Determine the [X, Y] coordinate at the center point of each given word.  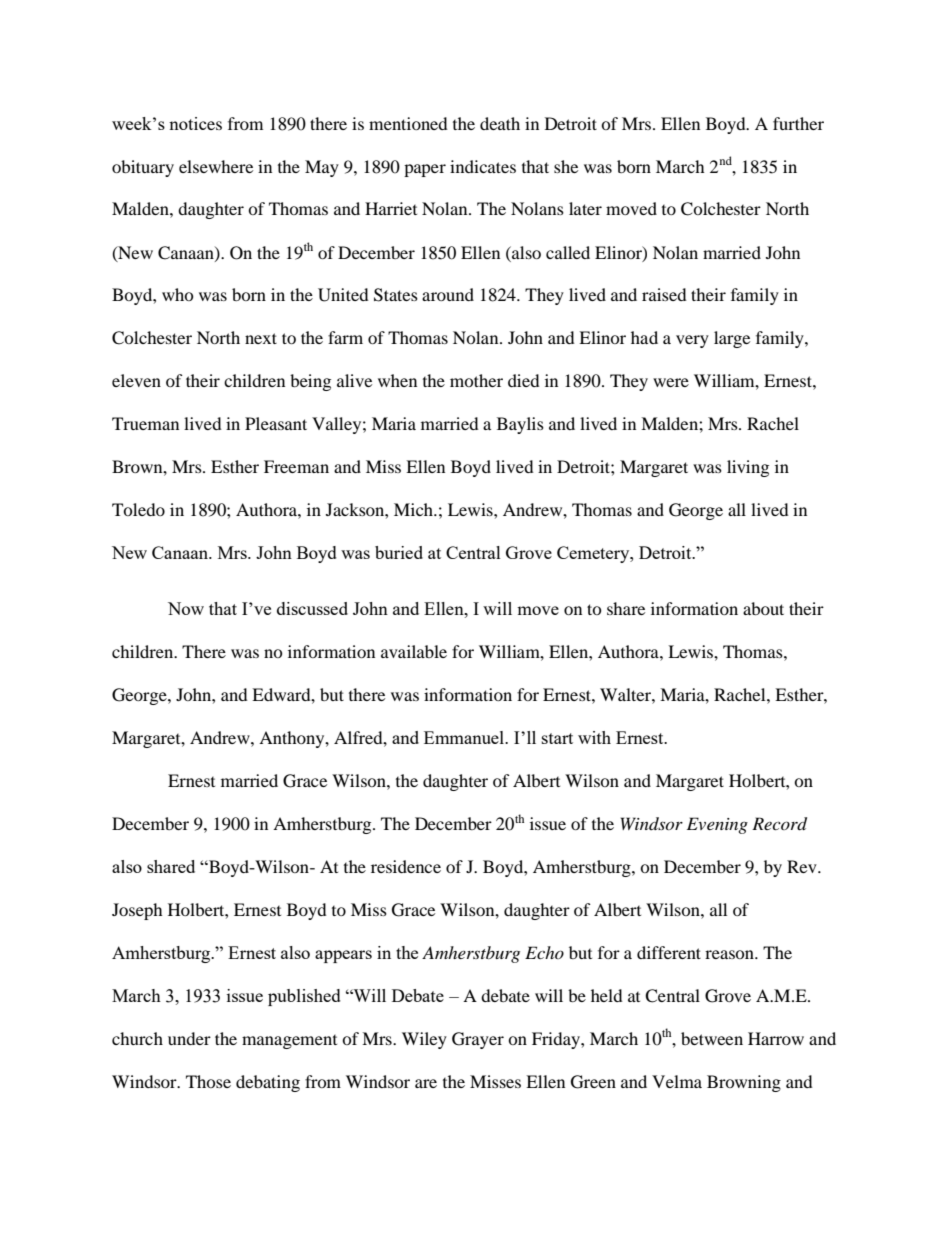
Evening [717, 825]
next [261, 338]
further [798, 123]
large [732, 339]
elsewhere [216, 166]
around [448, 294]
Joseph [137, 911]
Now [186, 608]
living [748, 468]
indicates [483, 166]
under [189, 1038]
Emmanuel [465, 737]
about [763, 608]
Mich [414, 509]
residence [406, 866]
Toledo [138, 509]
